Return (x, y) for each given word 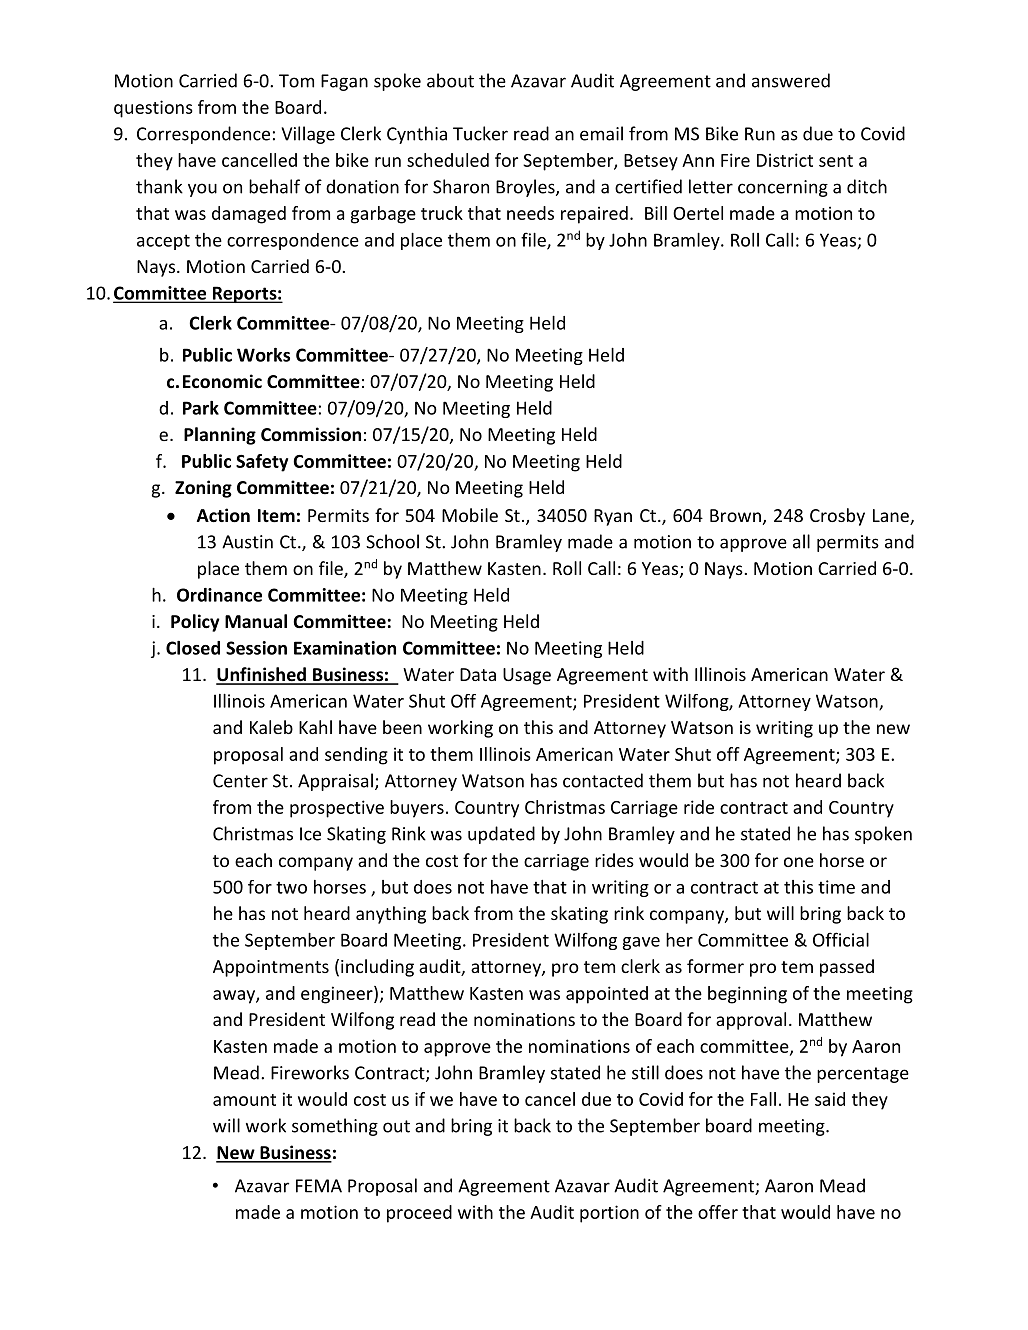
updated (501, 835)
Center (240, 781)
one (799, 862)
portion (609, 1214)
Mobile (470, 515)
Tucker (480, 133)
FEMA (319, 1186)
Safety (262, 463)
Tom (296, 81)
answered (791, 80)
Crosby (837, 517)
